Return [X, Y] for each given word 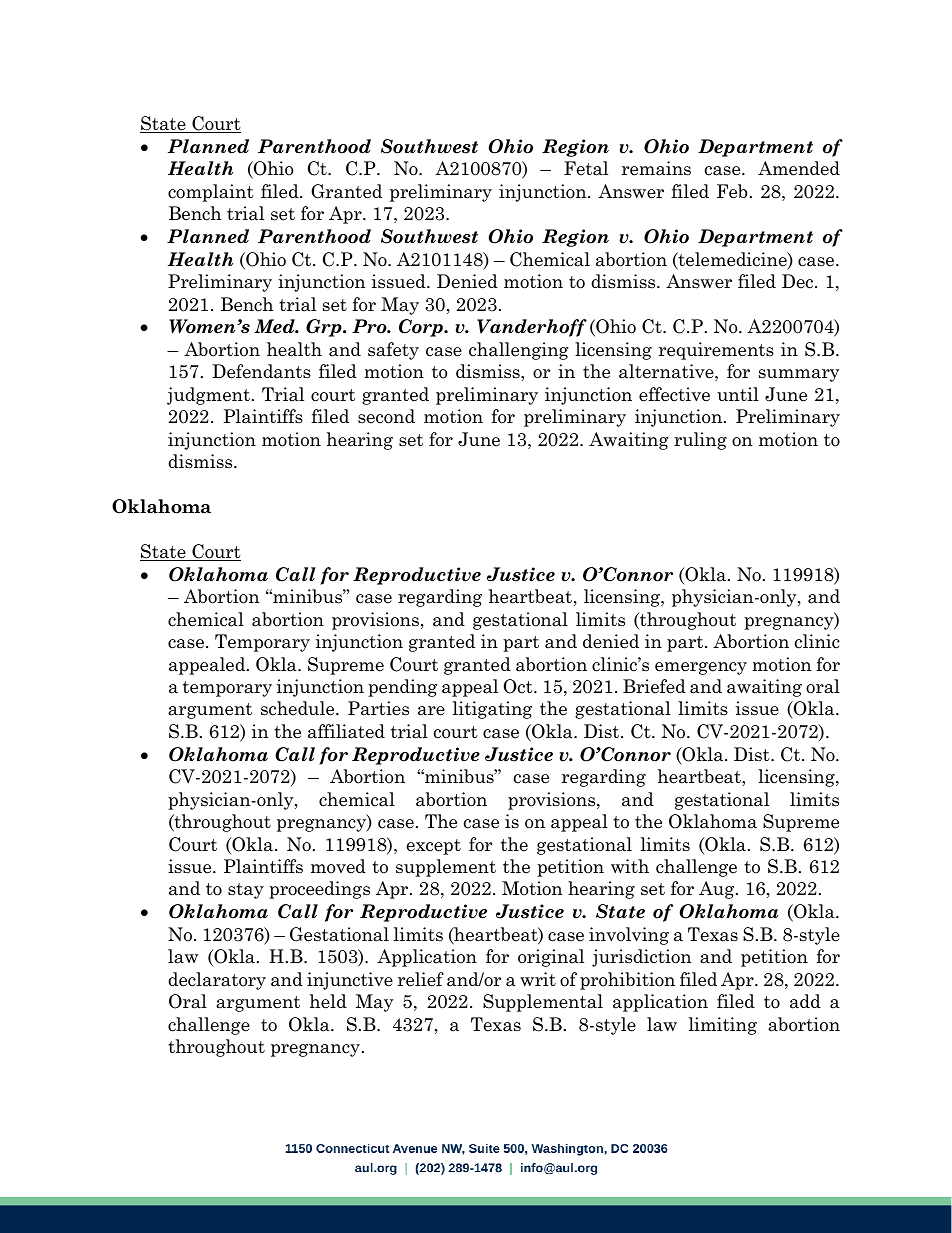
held [328, 1001]
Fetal [586, 168]
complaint [211, 193]
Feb [732, 191]
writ [538, 979]
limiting [723, 1026]
